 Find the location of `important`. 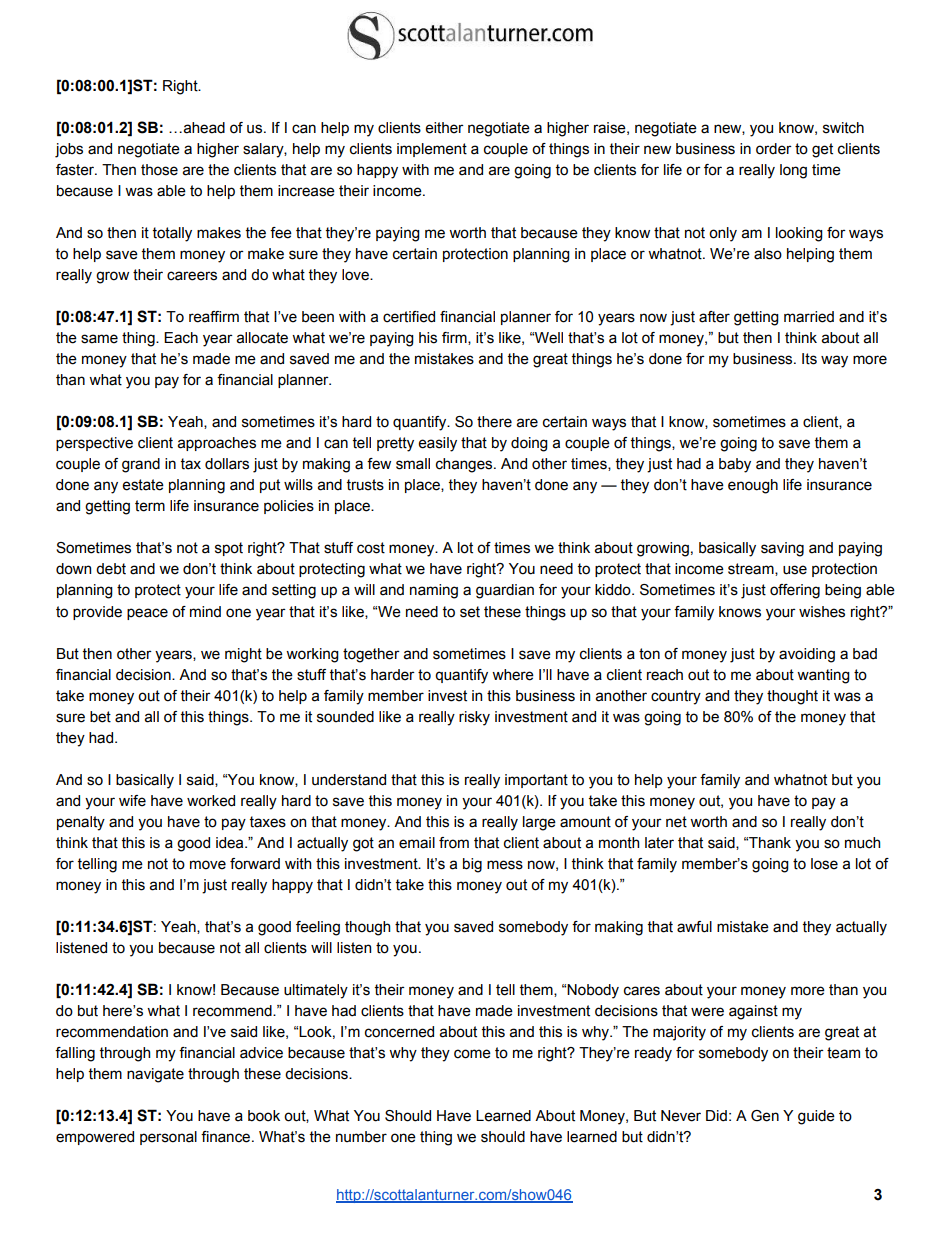

important is located at coordinates (536, 781).
